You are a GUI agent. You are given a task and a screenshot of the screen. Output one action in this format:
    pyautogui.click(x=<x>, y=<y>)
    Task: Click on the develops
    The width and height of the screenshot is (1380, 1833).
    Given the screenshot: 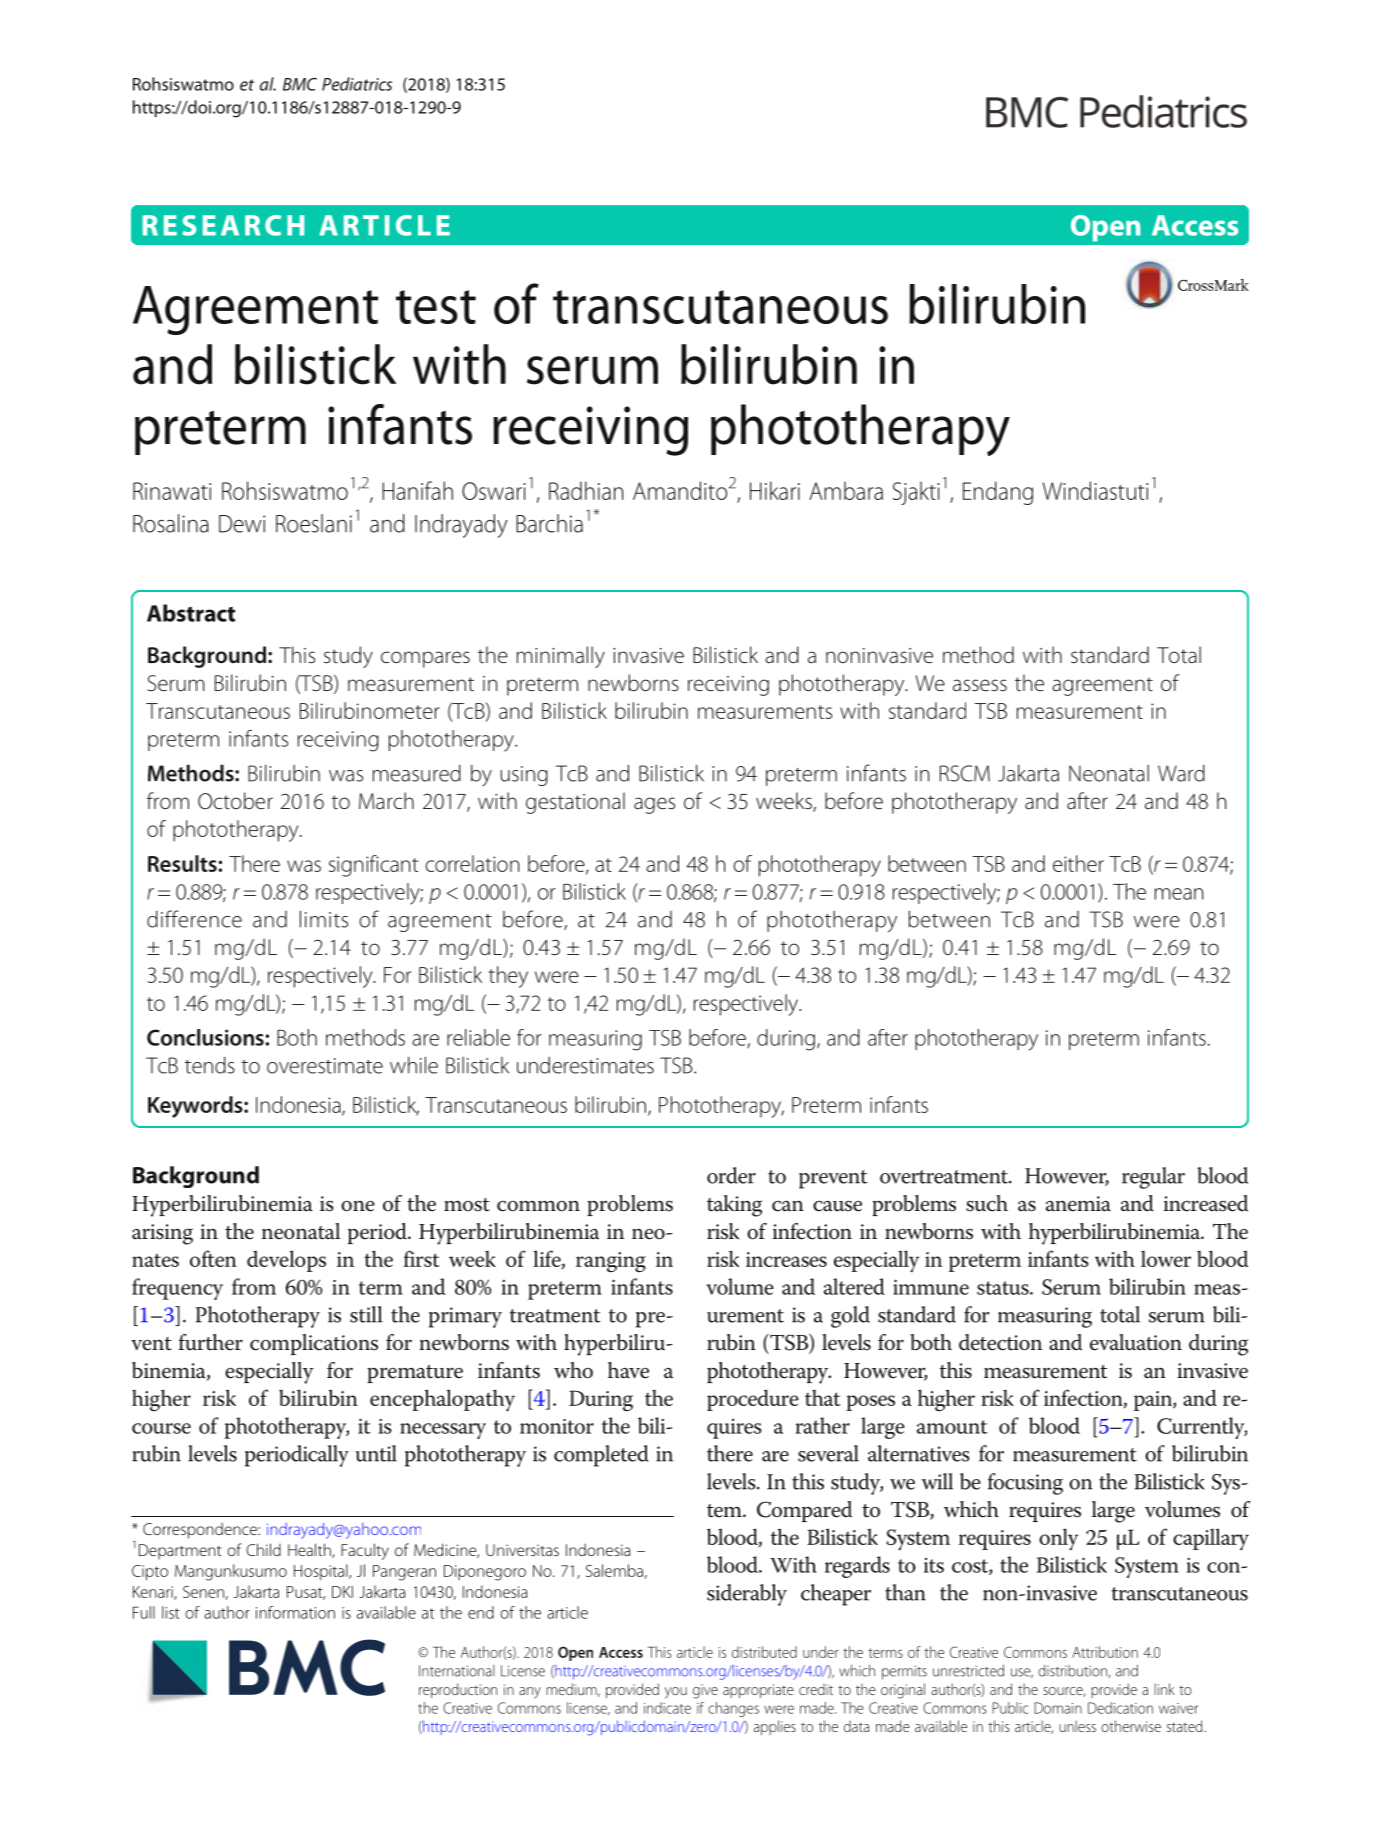 What is the action you would take?
    pyautogui.click(x=286, y=1261)
